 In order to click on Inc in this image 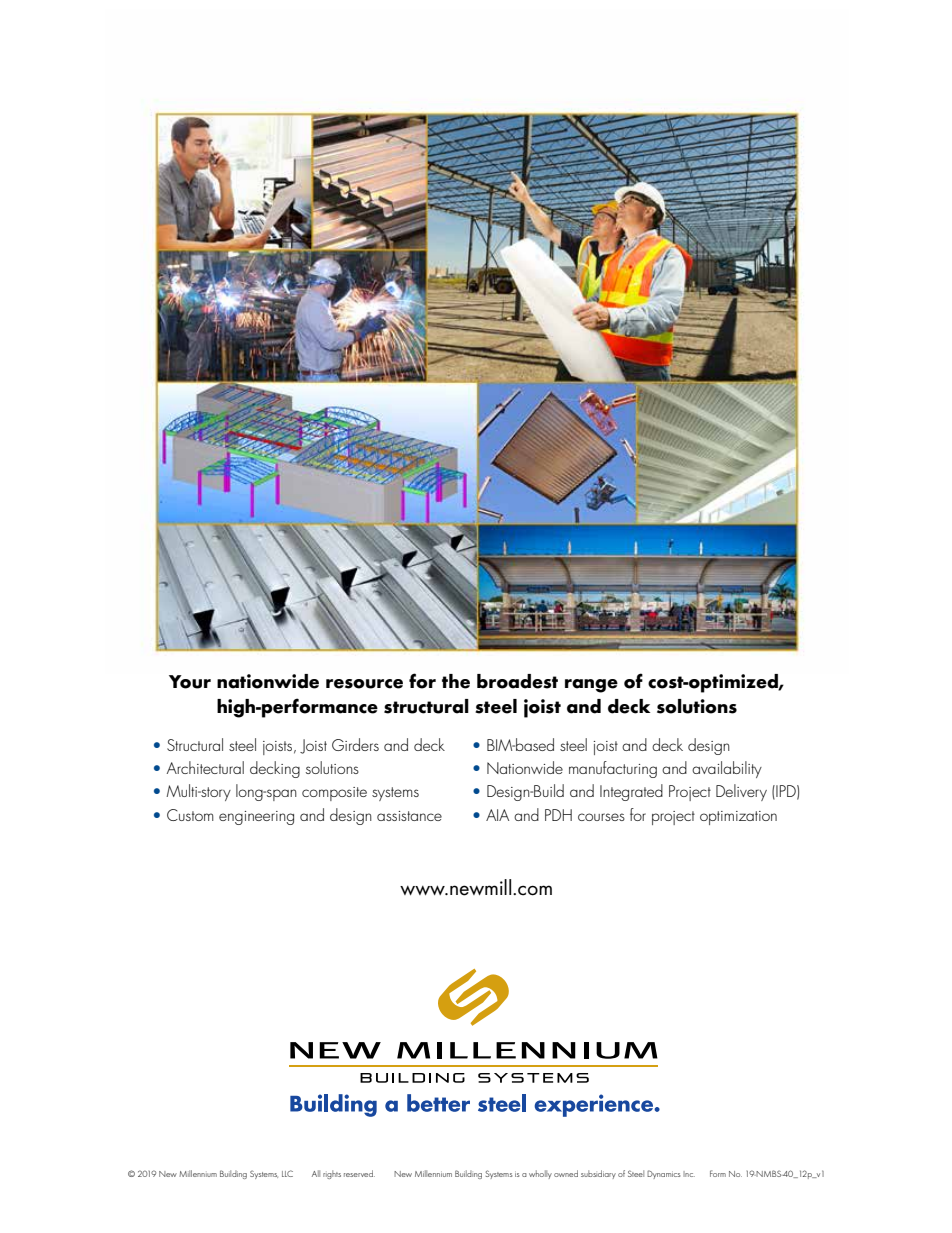, I will do `click(689, 1174)`.
